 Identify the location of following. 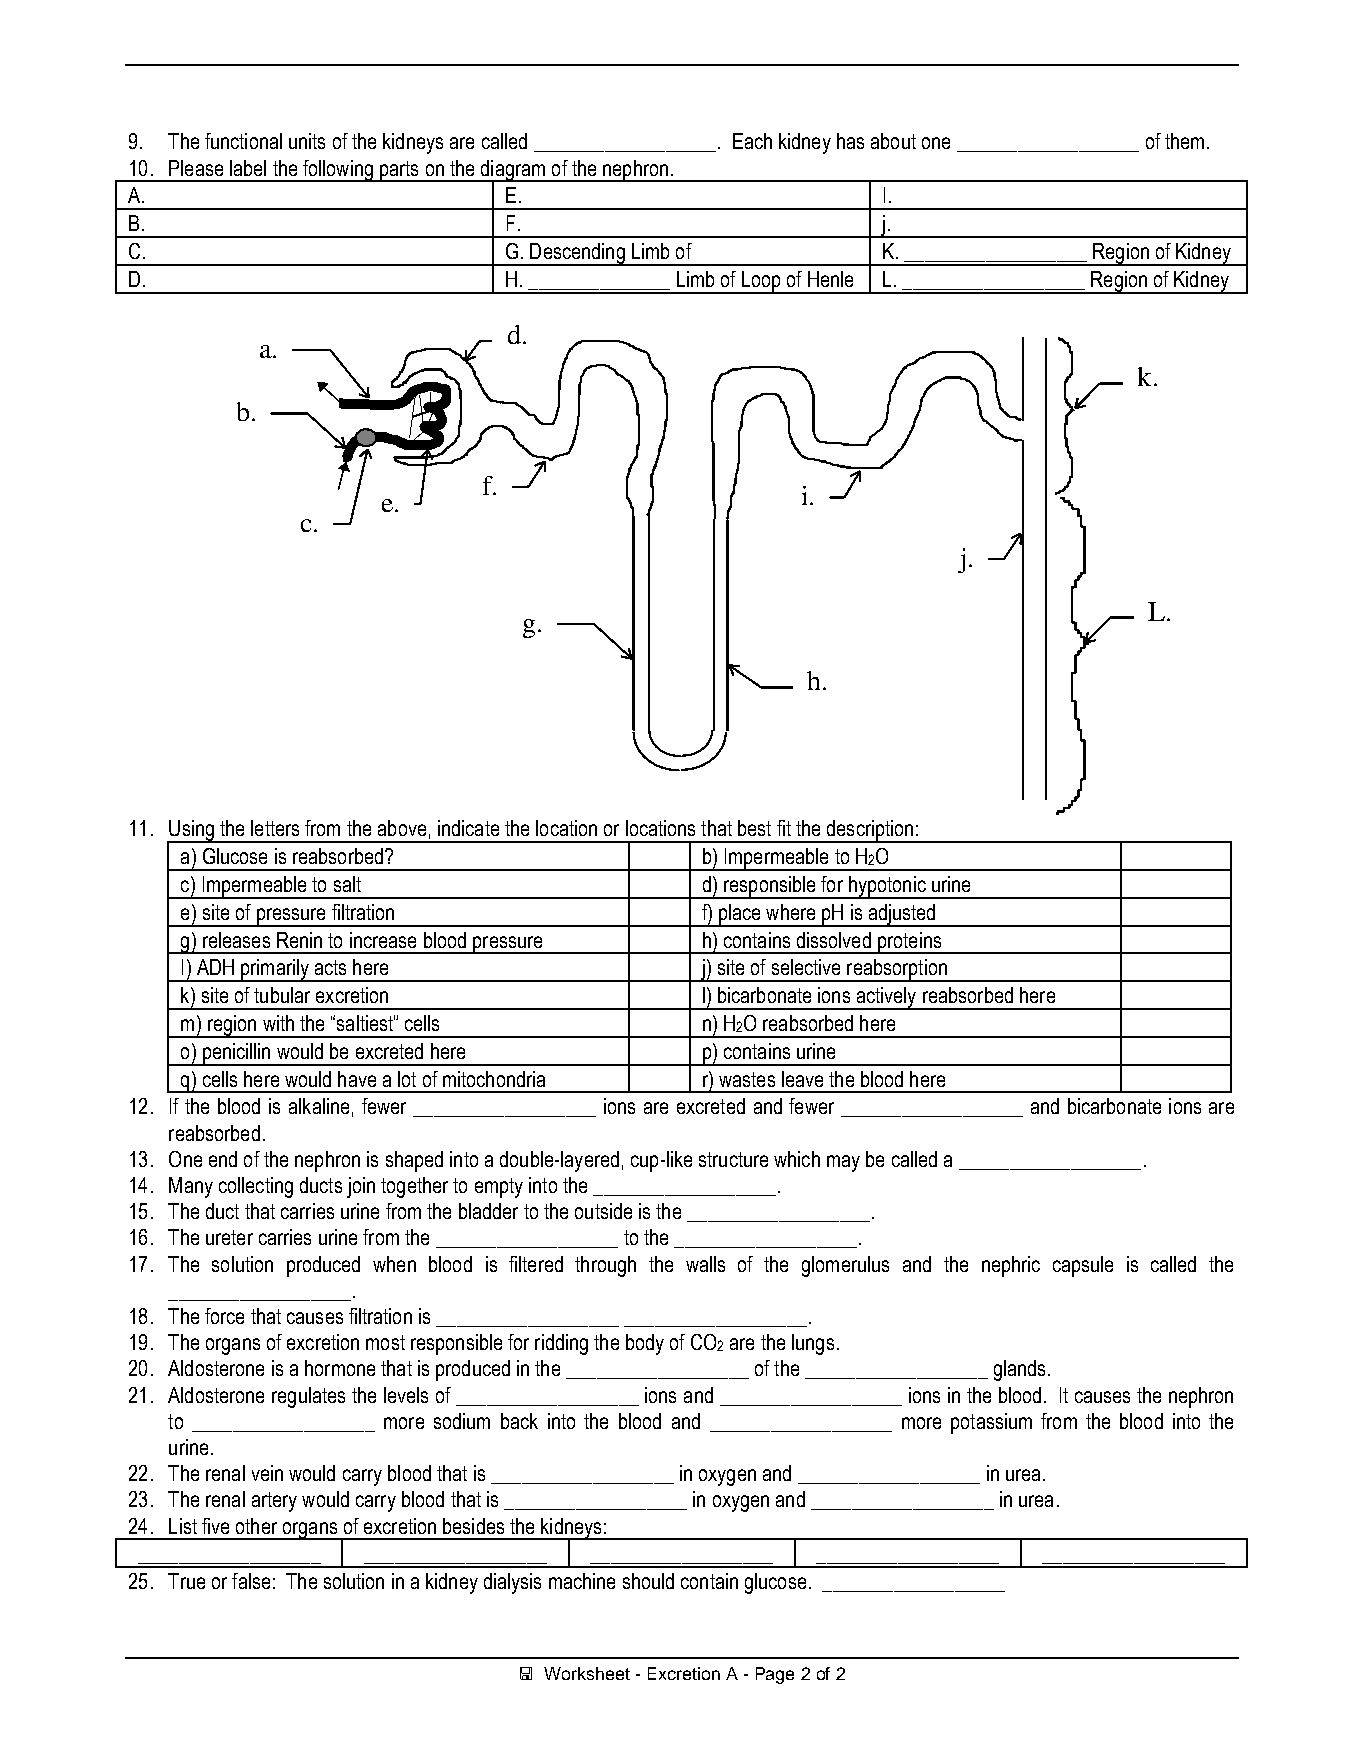
(338, 171).
